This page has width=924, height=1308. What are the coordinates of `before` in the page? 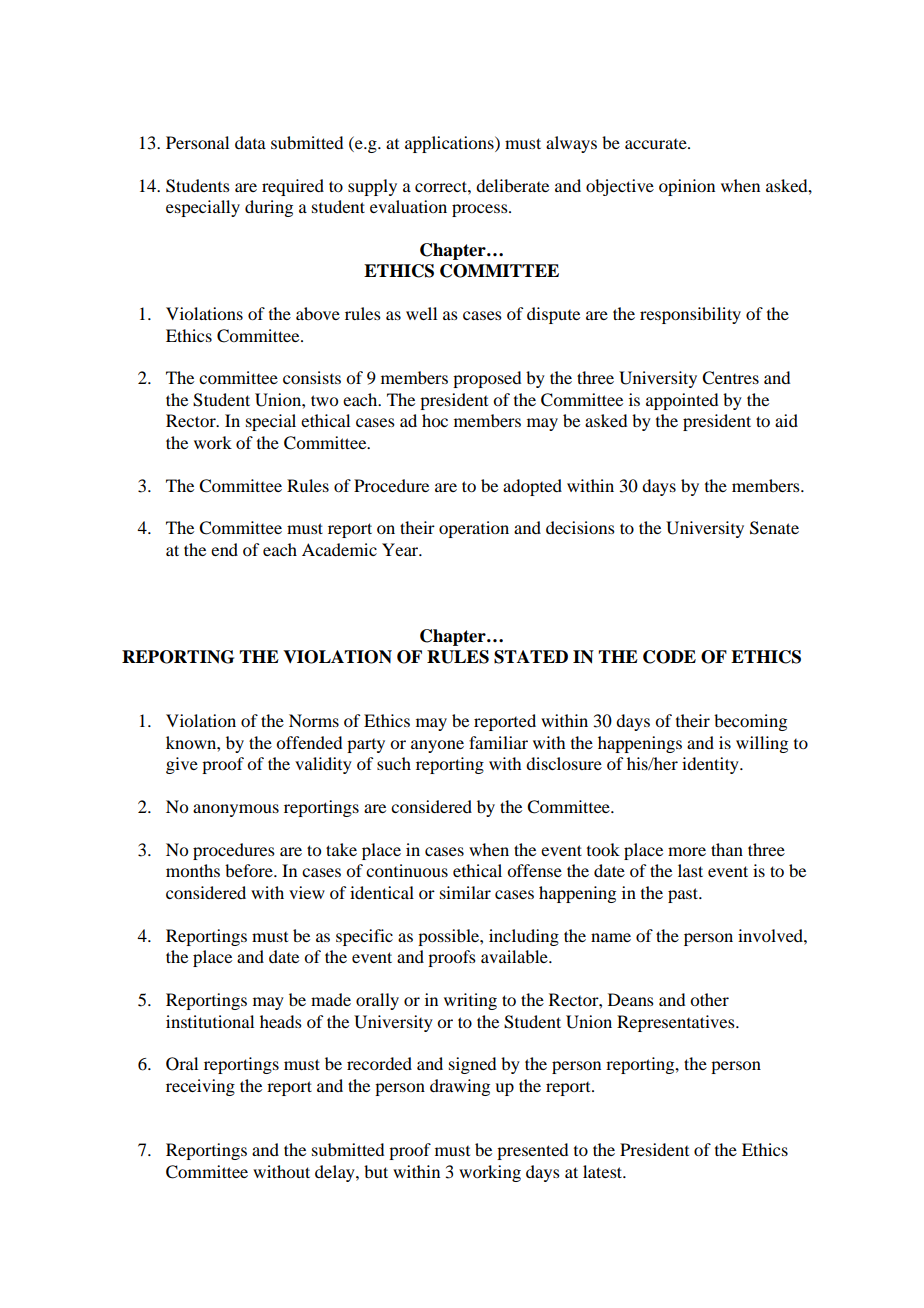 It's located at (250, 870).
